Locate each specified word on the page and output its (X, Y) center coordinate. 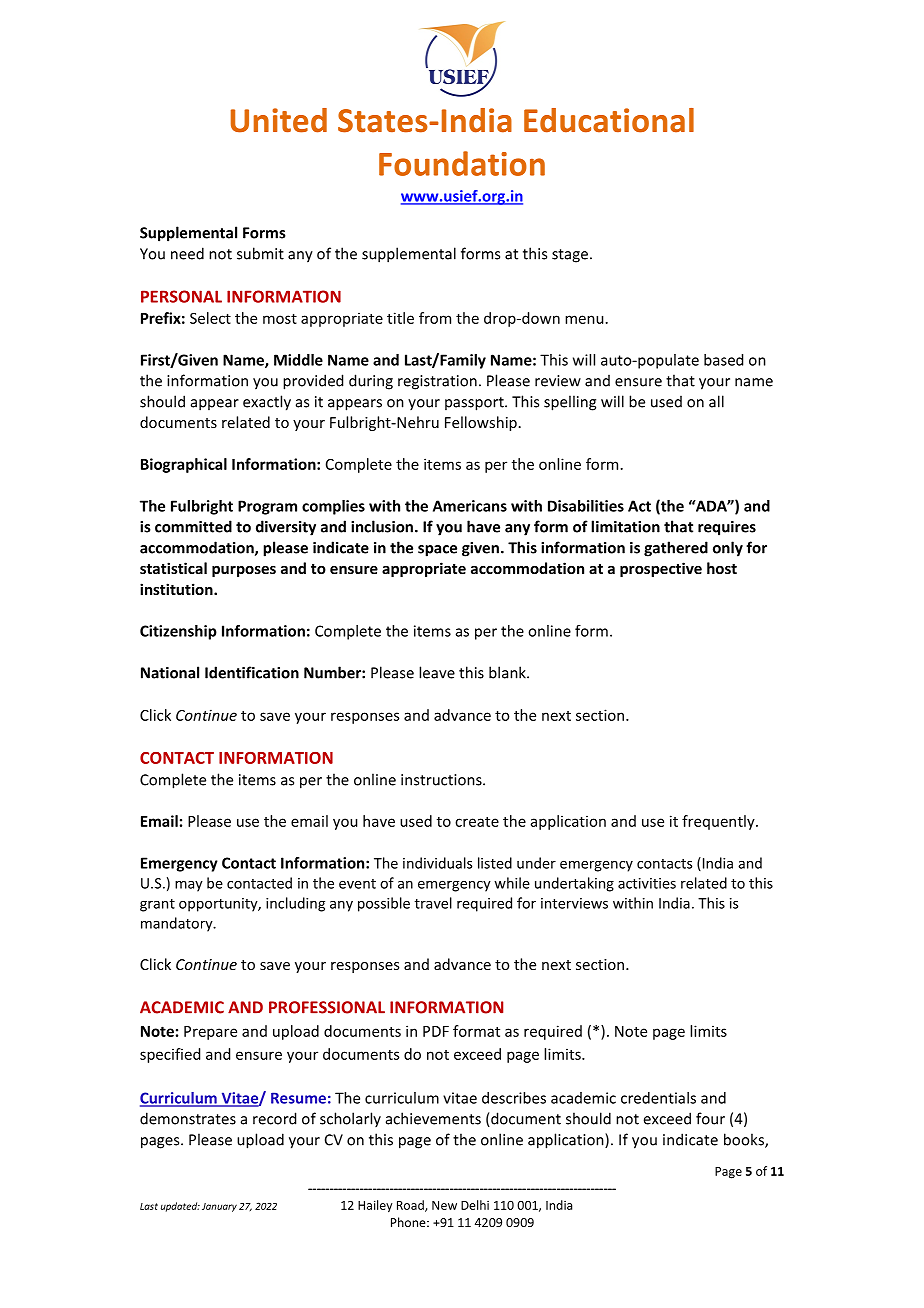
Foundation (462, 163)
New (444, 1205)
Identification (252, 672)
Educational (609, 120)
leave (437, 672)
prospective (661, 569)
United (279, 120)
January (219, 1207)
